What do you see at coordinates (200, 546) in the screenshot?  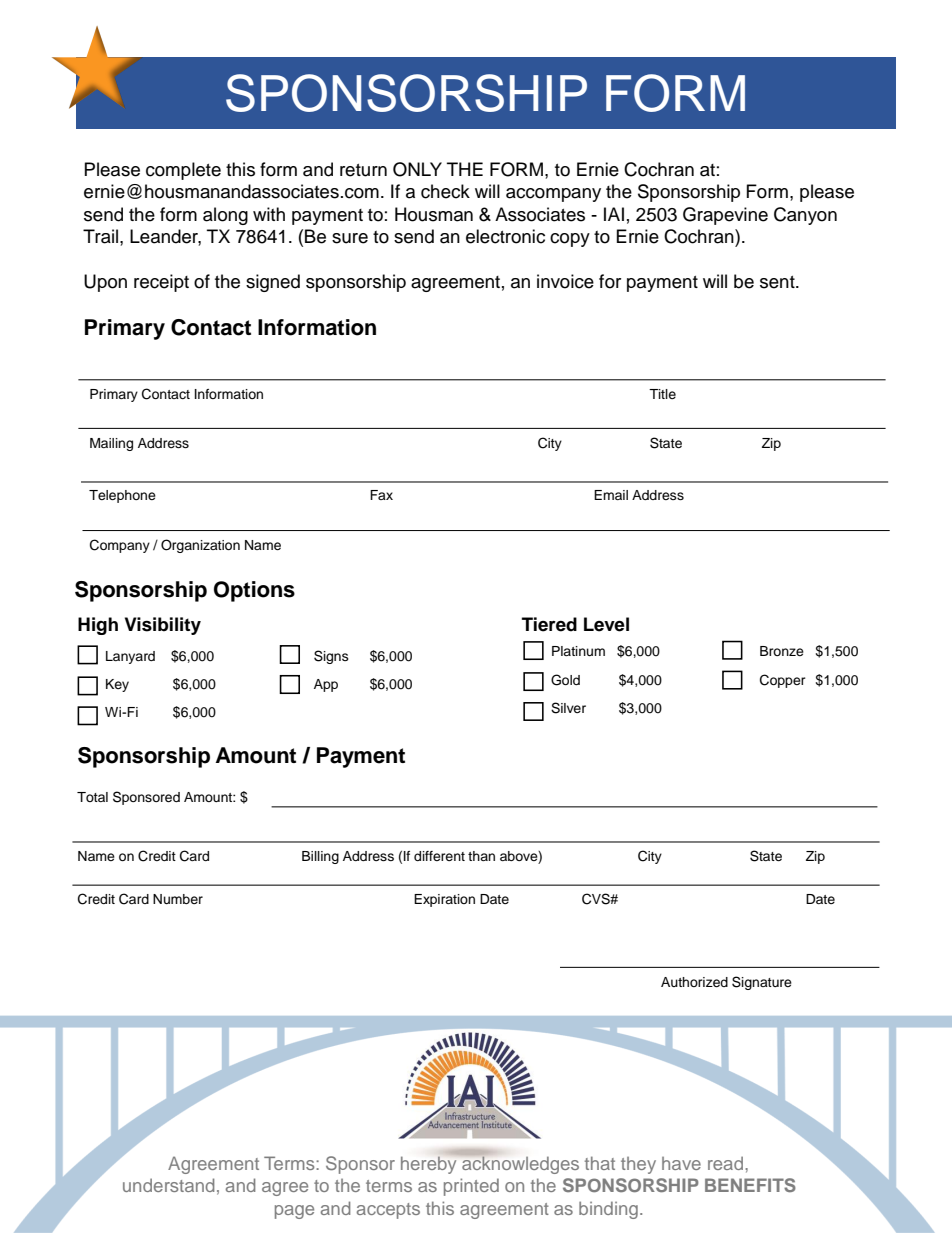 I see `Organization` at bounding box center [200, 546].
